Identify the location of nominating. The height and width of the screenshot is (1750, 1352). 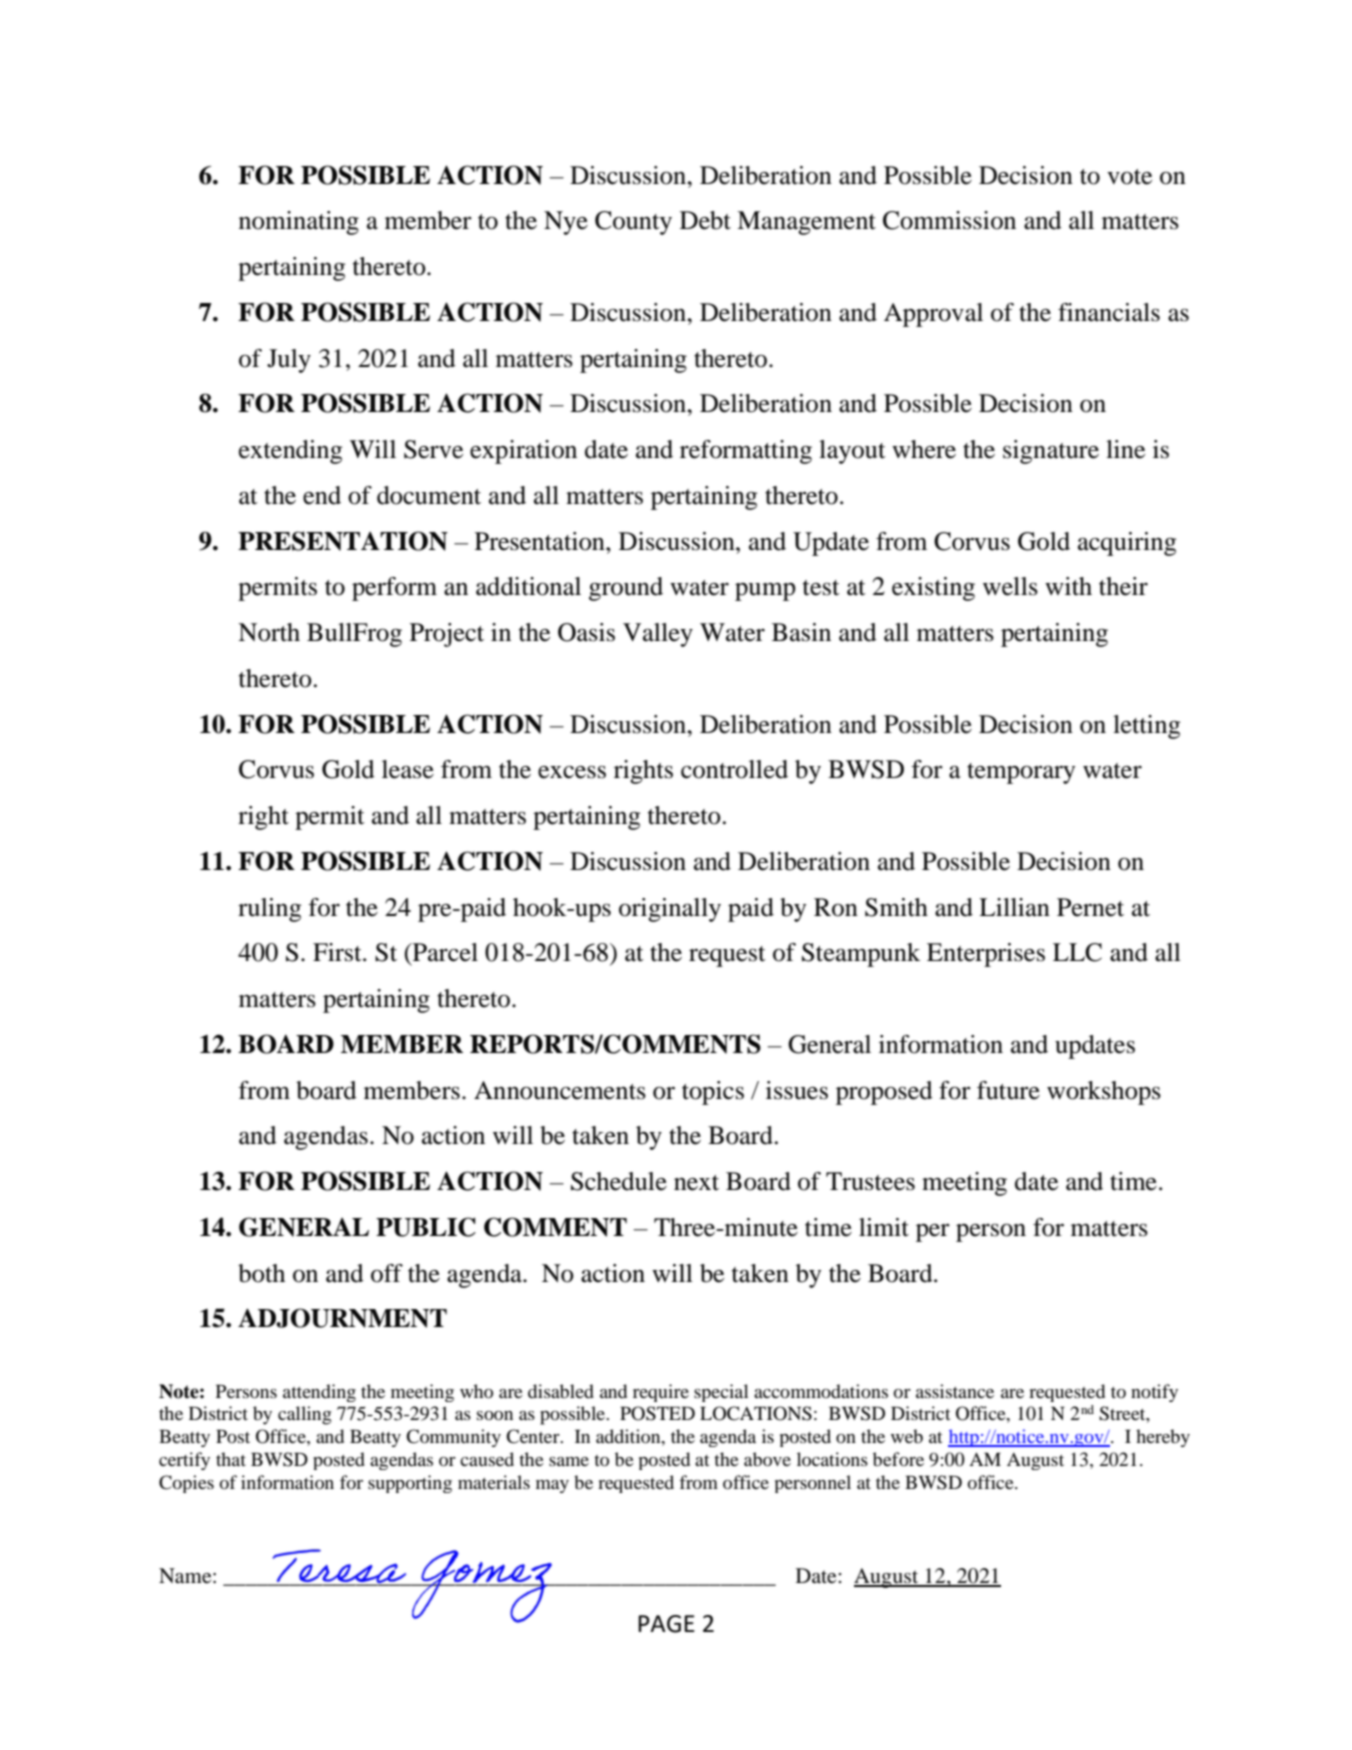
(299, 223).
